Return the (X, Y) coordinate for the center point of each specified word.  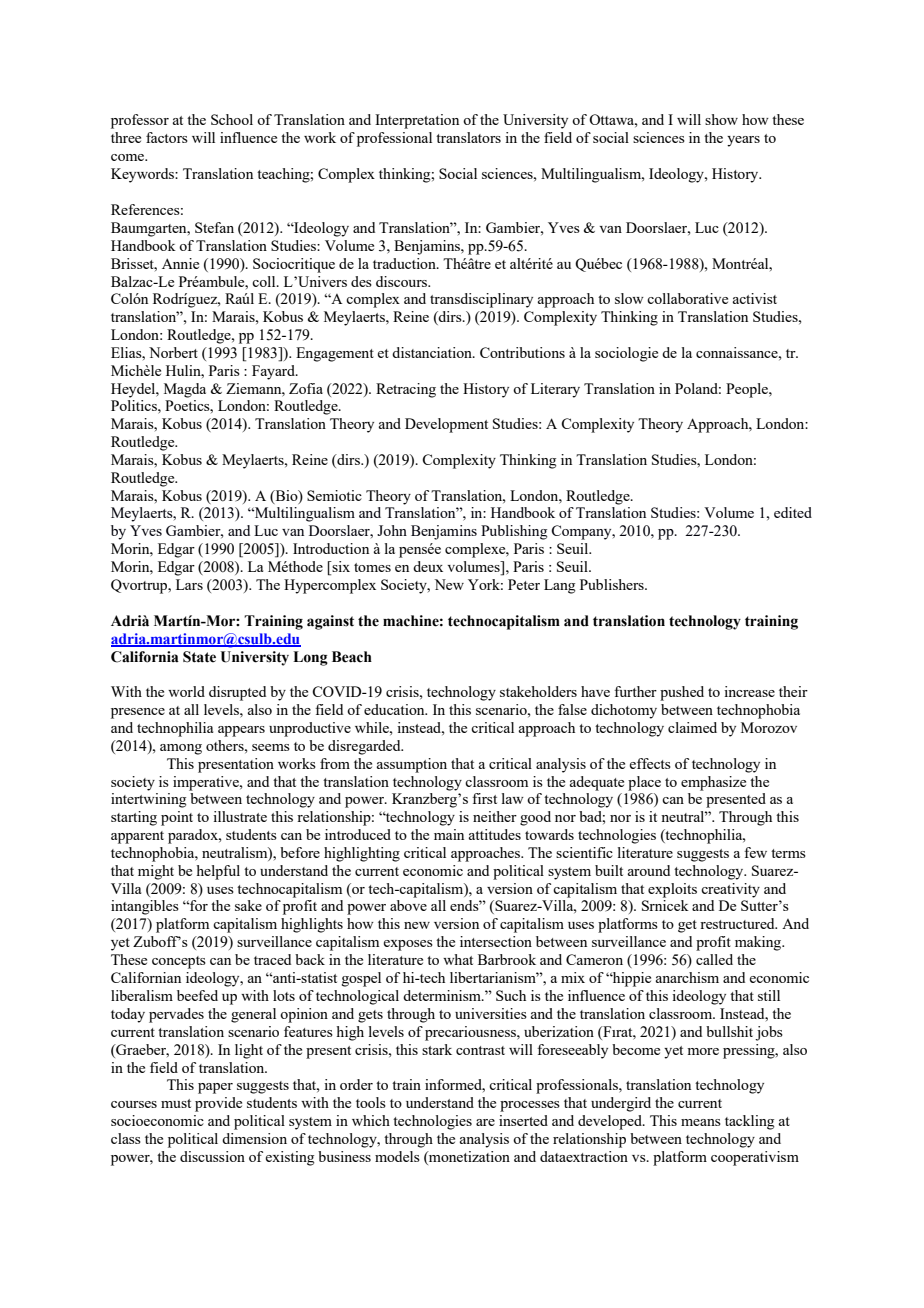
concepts (179, 962)
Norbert (173, 352)
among (181, 749)
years (743, 141)
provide (218, 1104)
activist (755, 298)
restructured (738, 923)
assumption (412, 765)
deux (428, 566)
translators (468, 137)
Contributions (522, 352)
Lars (189, 584)
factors (167, 137)
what (458, 959)
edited (793, 512)
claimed (692, 727)
